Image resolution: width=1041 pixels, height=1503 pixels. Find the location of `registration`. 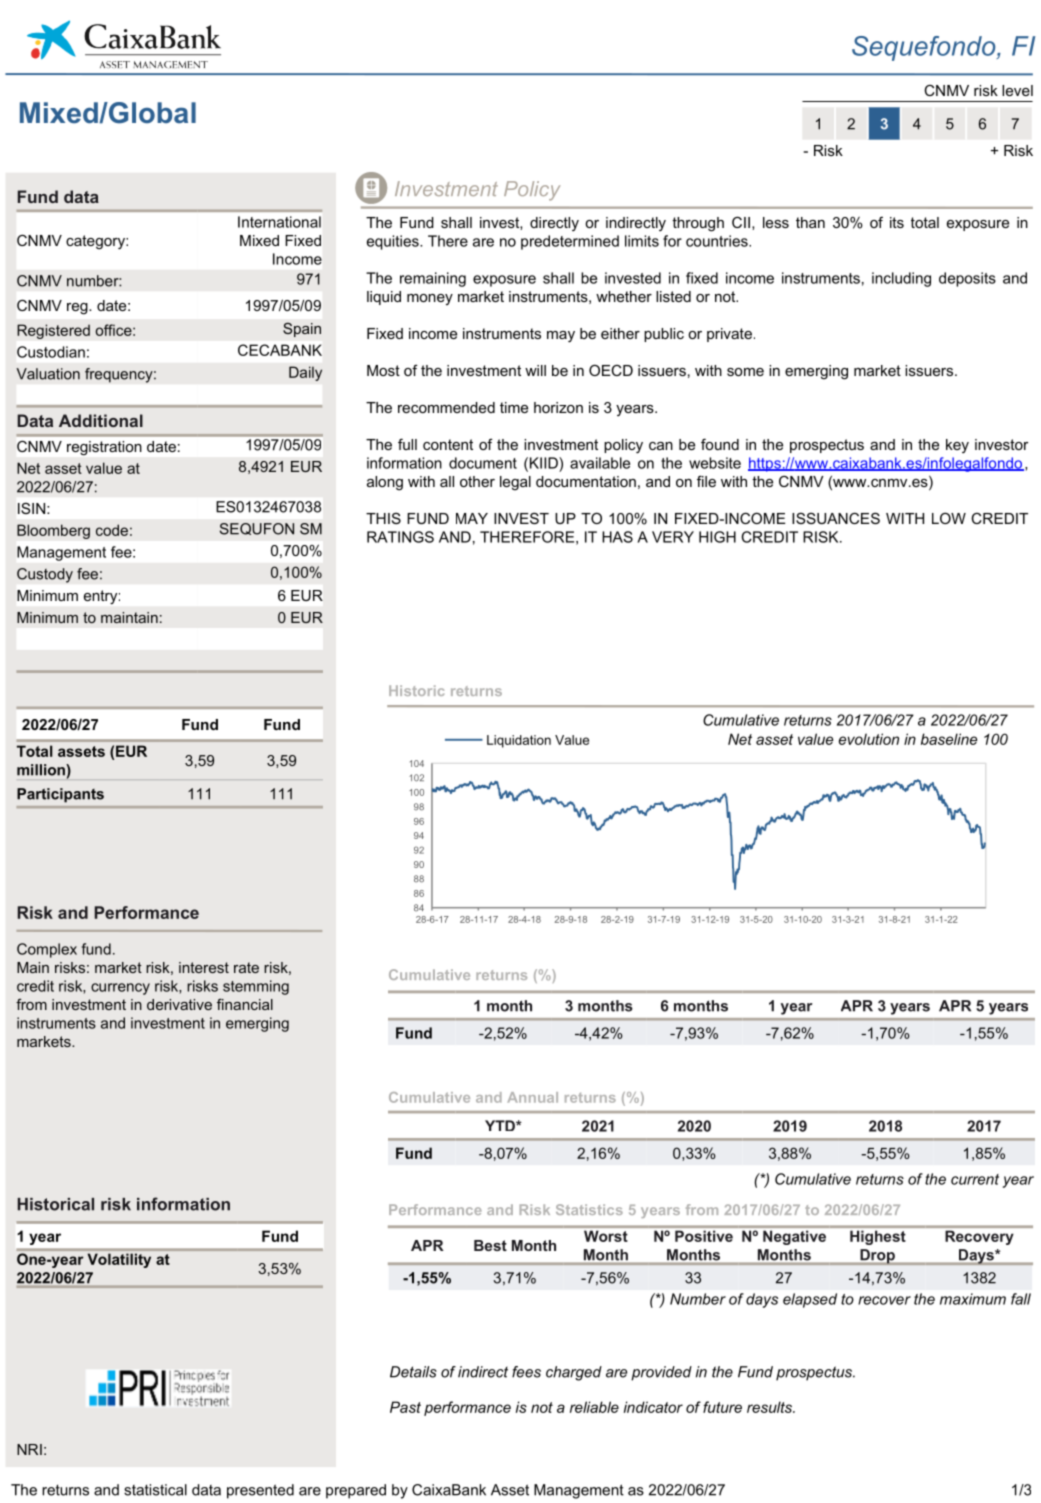

registration is located at coordinates (104, 448).
